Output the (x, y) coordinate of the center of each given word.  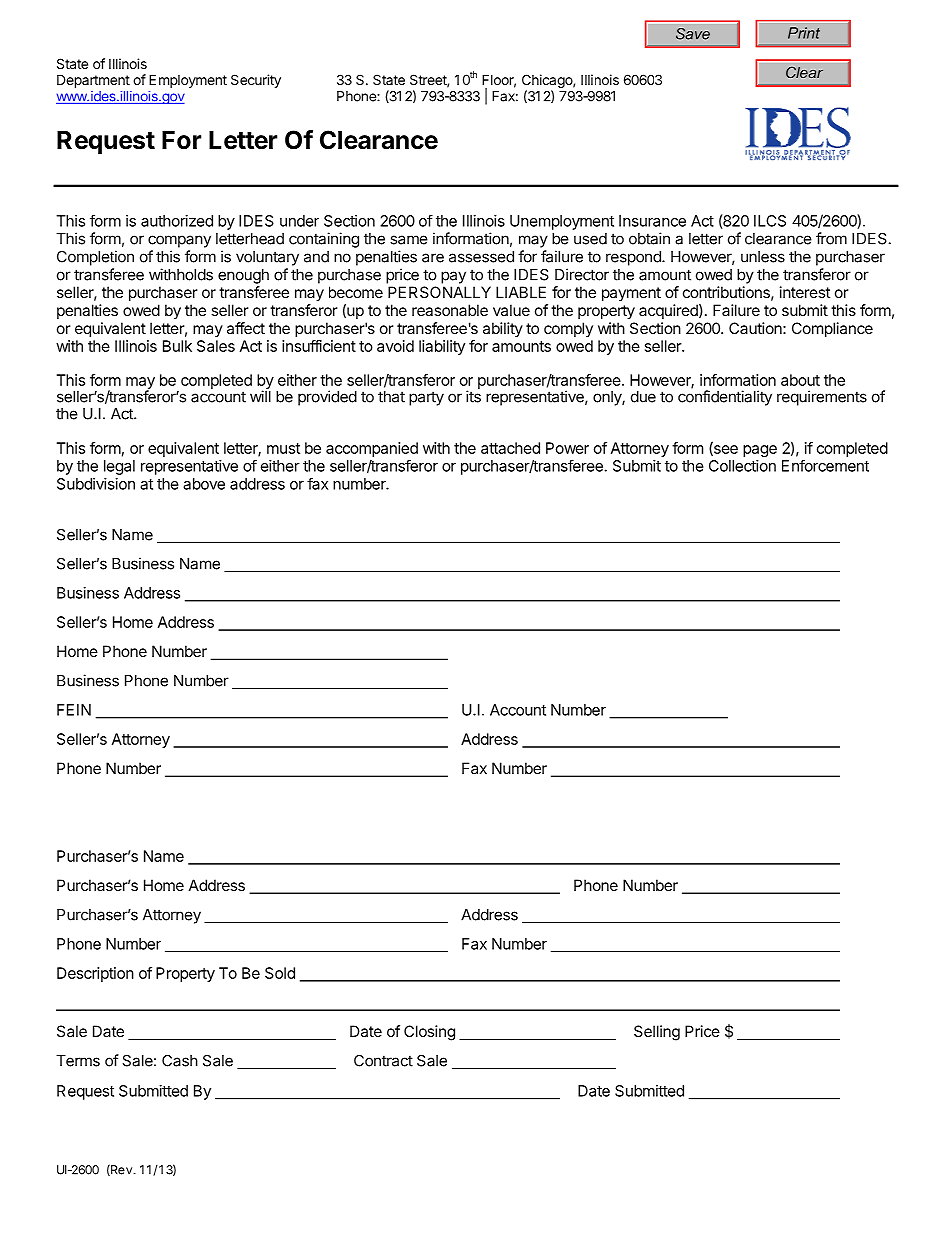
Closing (429, 1033)
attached (510, 448)
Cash (180, 1060)
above (204, 484)
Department (93, 81)
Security (256, 81)
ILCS (770, 221)
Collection (742, 466)
